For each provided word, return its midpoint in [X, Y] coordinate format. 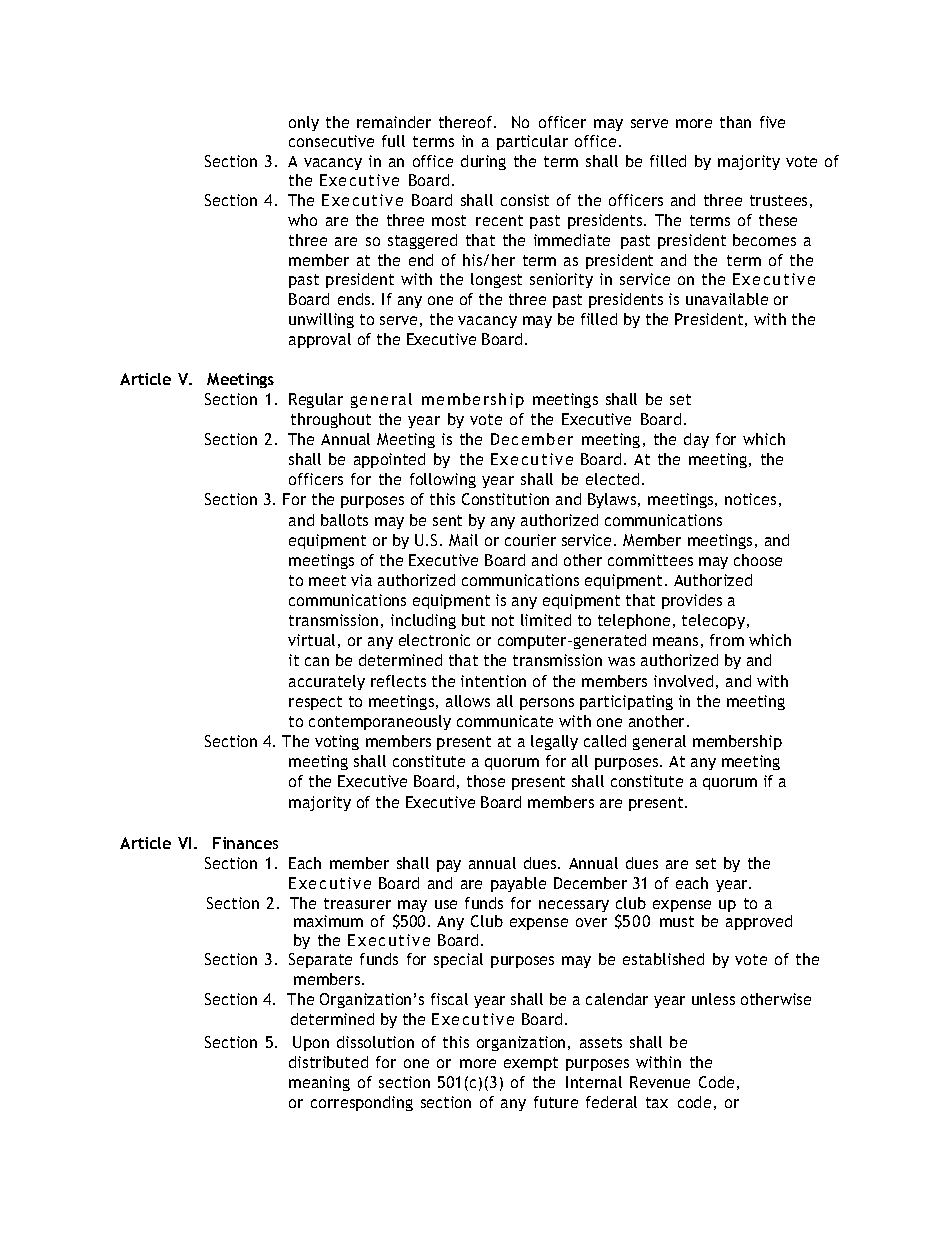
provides [692, 601]
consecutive [331, 141]
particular [532, 142]
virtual [311, 640]
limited [546, 620]
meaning [319, 1083]
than [735, 122]
